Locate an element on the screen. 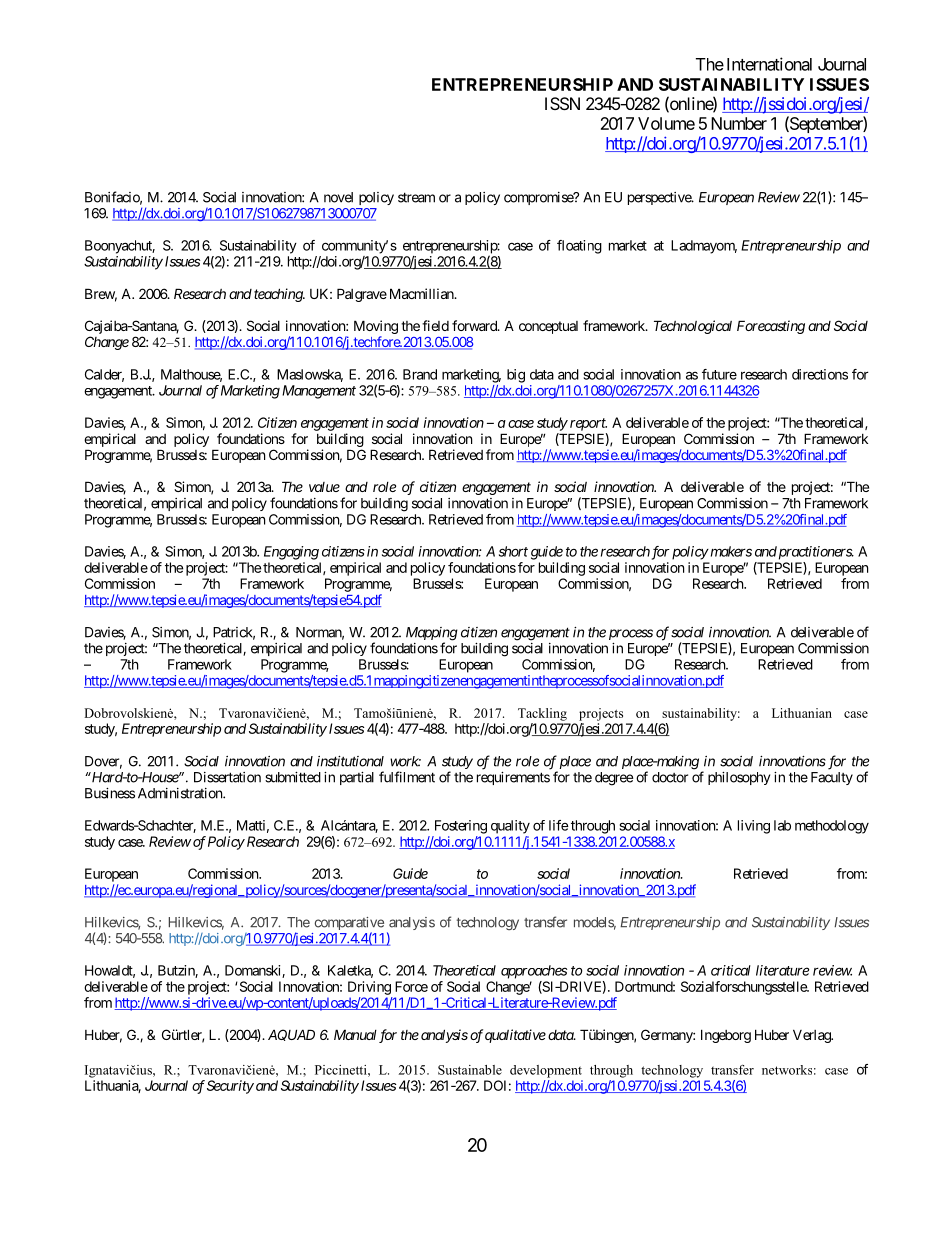  Security is located at coordinates (230, 1087).
